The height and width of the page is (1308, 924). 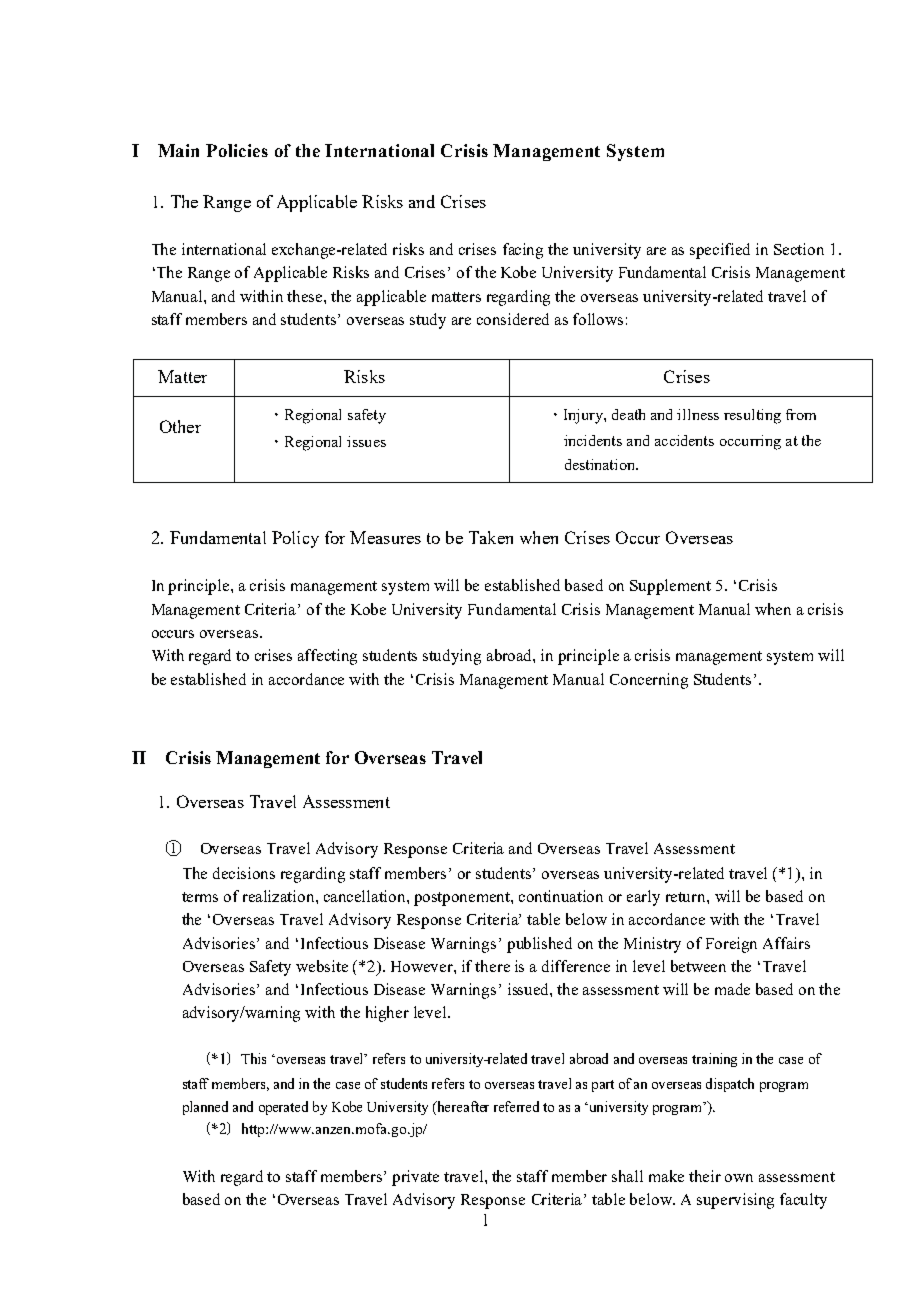 What do you see at coordinates (523, 251) in the page?
I see `facing` at bounding box center [523, 251].
